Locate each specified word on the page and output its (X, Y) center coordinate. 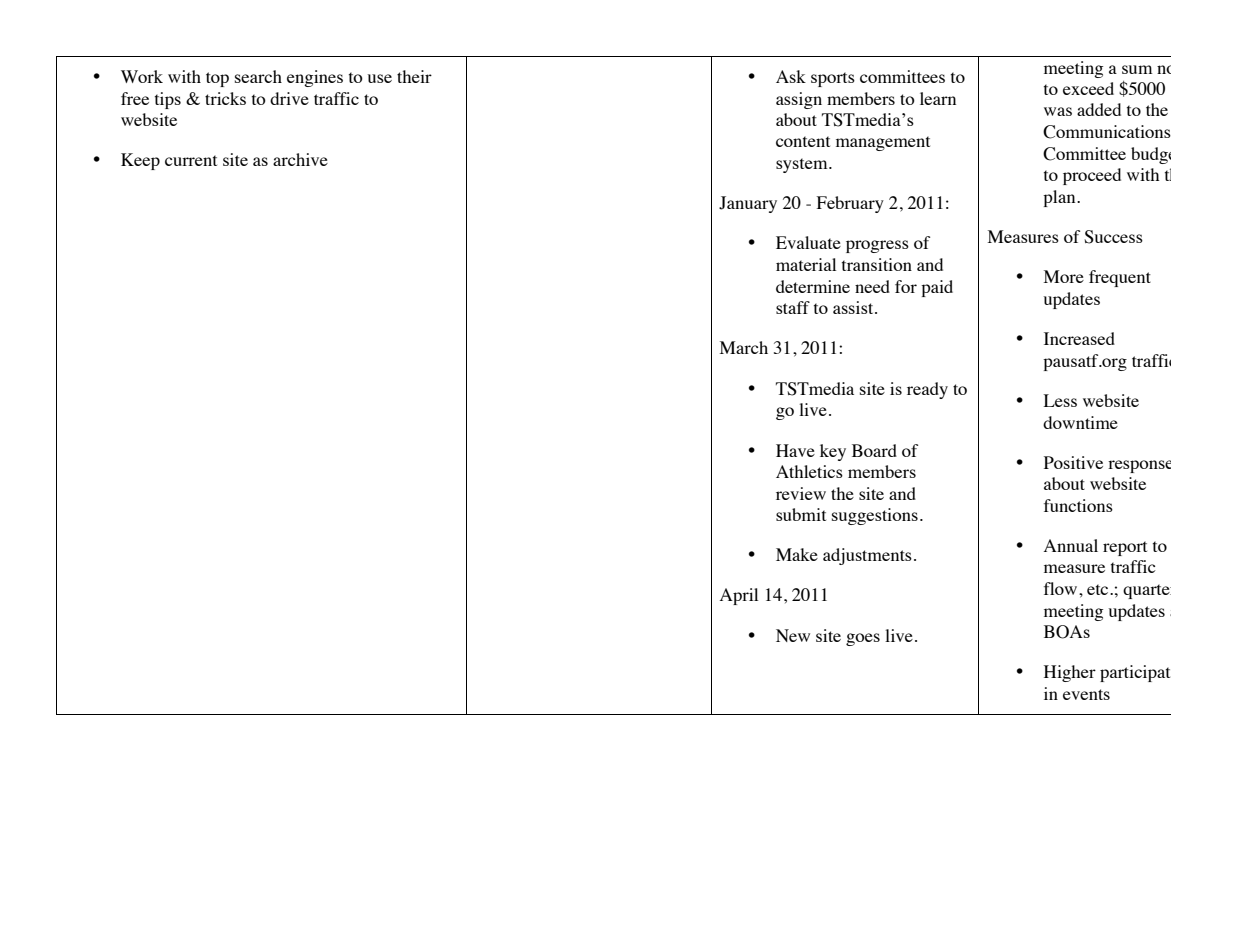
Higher (1070, 673)
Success (1113, 237)
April (739, 596)
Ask (791, 76)
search (258, 76)
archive (300, 159)
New (793, 635)
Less (1060, 400)
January (748, 204)
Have (795, 450)
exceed (1088, 88)
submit (801, 514)
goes (863, 639)
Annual (1071, 545)
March (744, 347)
